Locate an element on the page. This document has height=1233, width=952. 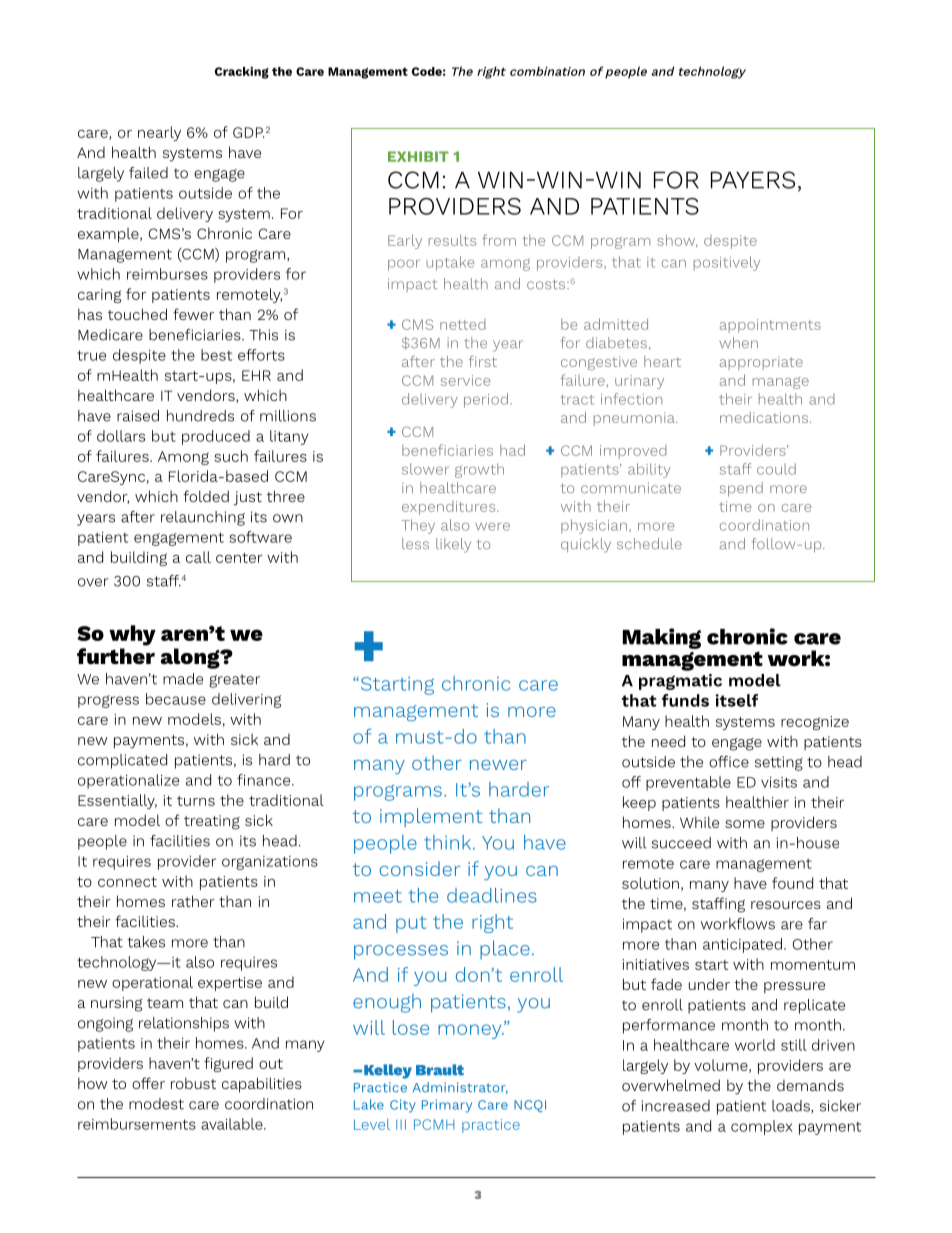
turns is located at coordinates (196, 801).
